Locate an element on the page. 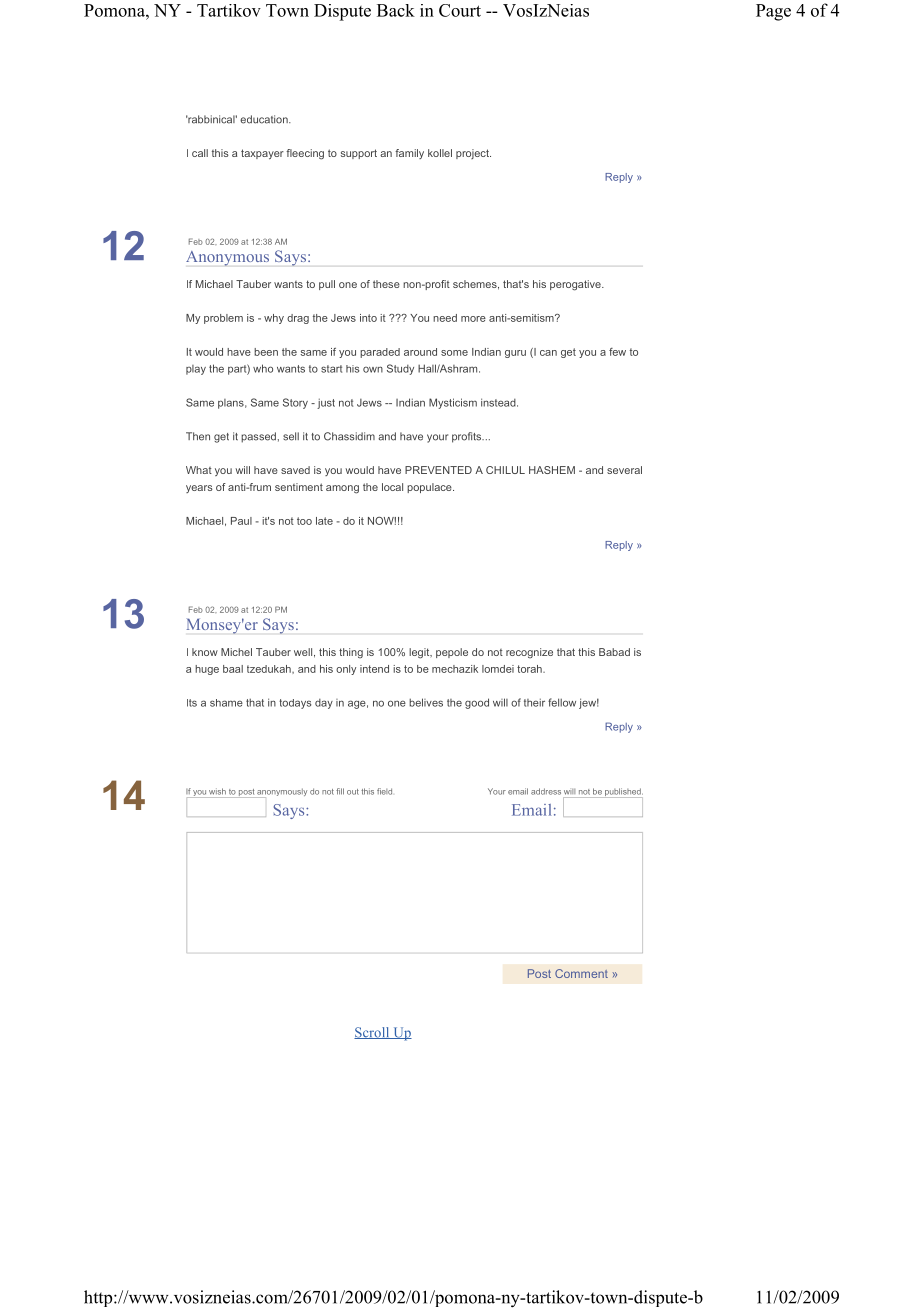  Scroll is located at coordinates (373, 1033).
